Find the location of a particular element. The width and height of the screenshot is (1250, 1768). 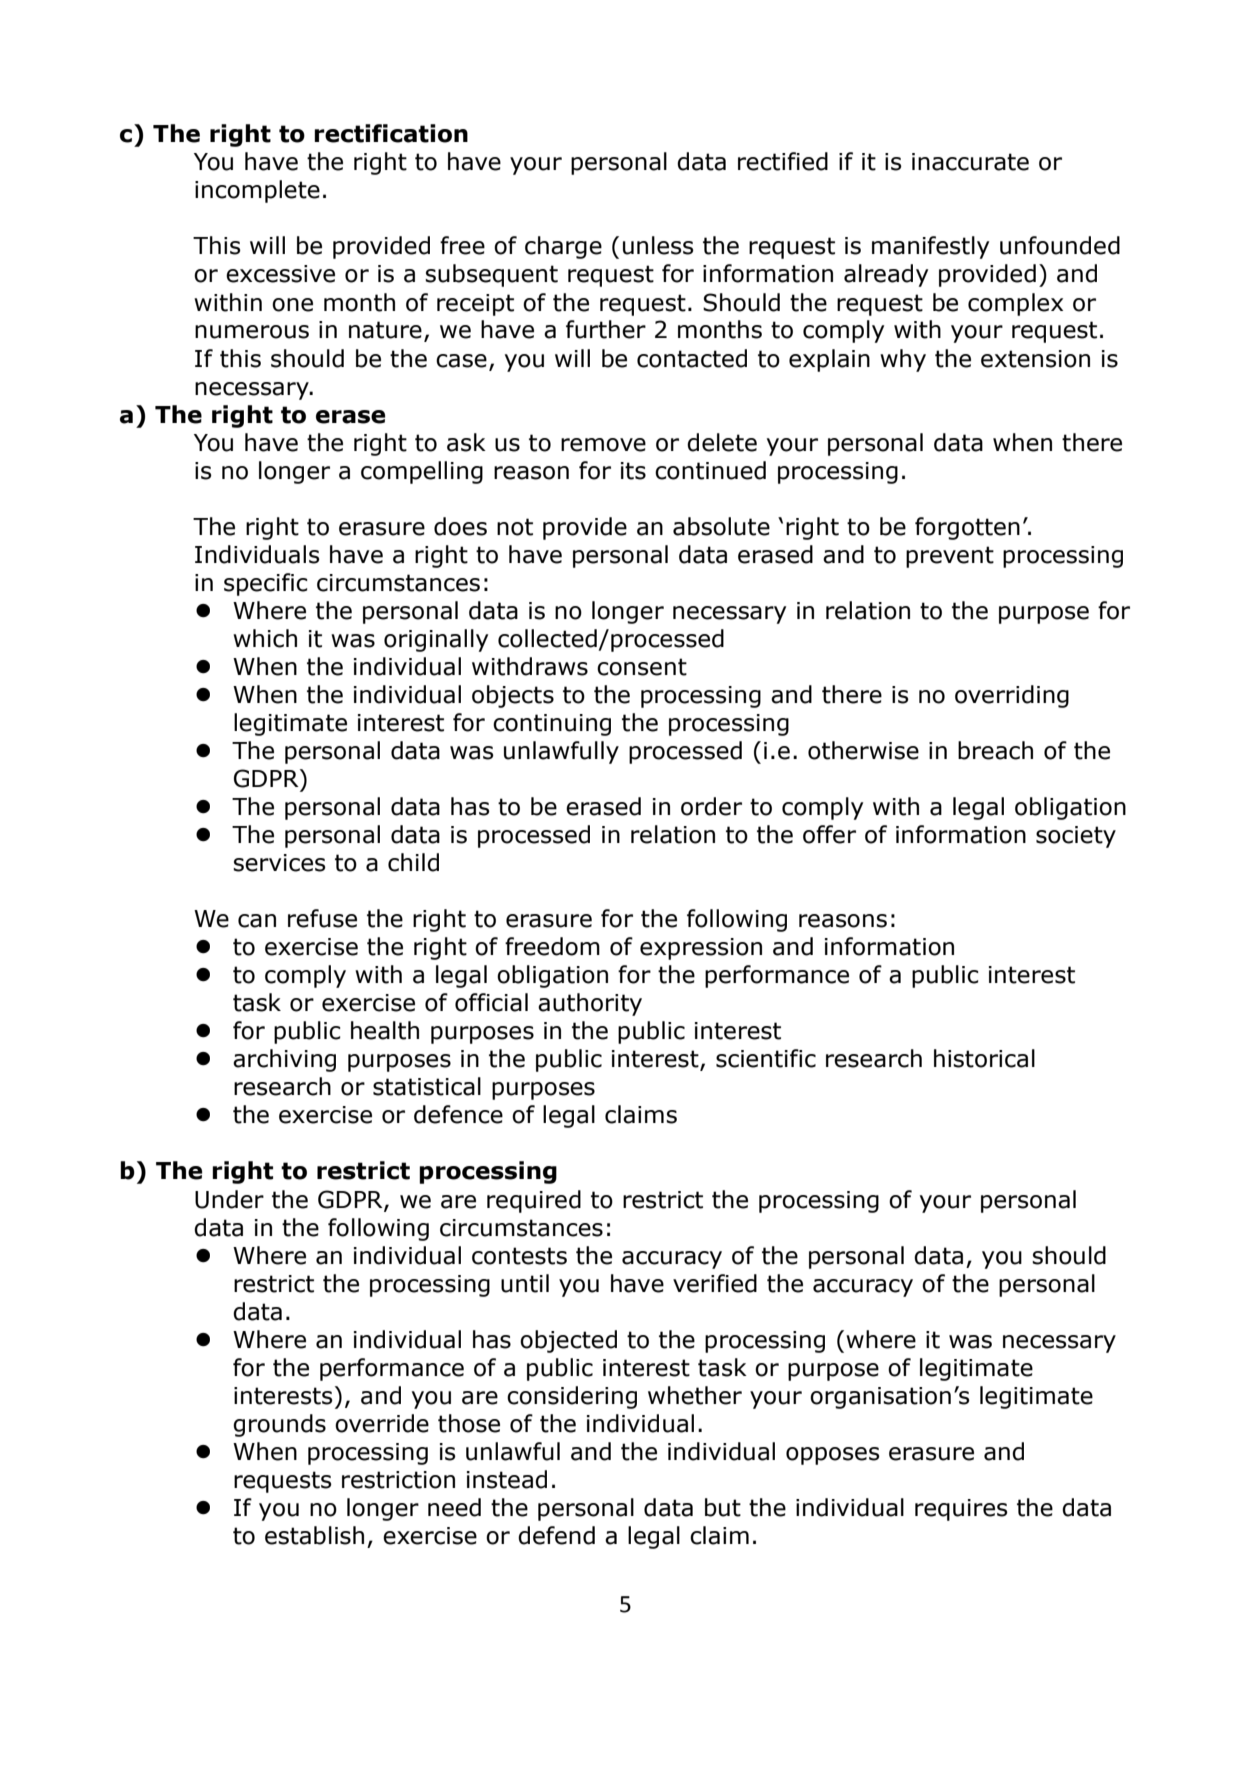

establish is located at coordinates (314, 1535).
